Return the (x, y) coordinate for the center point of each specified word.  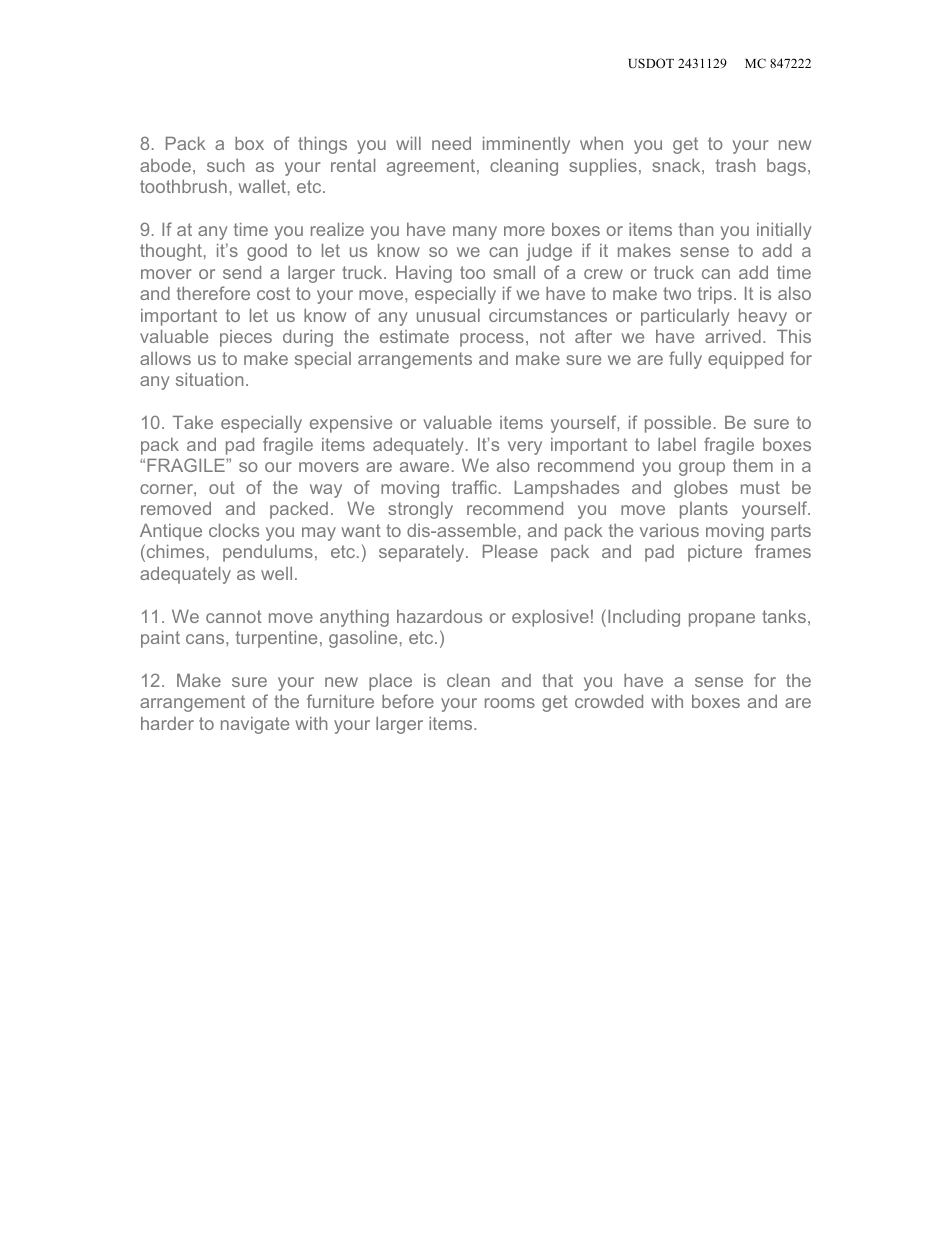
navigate (255, 725)
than (696, 229)
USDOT (651, 63)
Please (510, 551)
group (702, 469)
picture (715, 553)
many (475, 233)
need (451, 143)
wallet (262, 186)
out (222, 487)
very (525, 448)
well (276, 573)
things (322, 145)
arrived (733, 336)
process (492, 340)
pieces (246, 338)
